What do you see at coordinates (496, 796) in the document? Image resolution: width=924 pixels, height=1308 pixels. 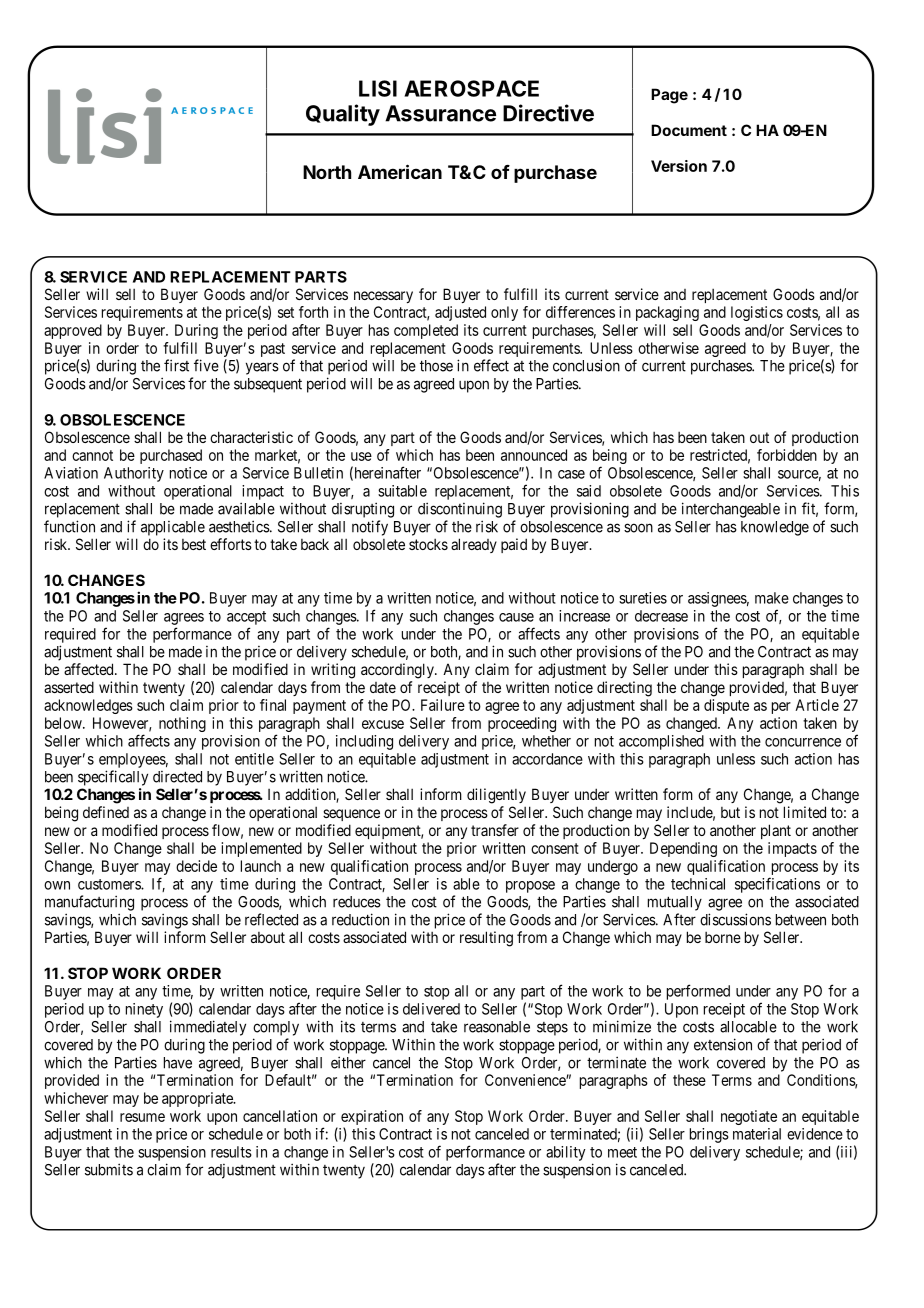 I see `diligently` at bounding box center [496, 796].
